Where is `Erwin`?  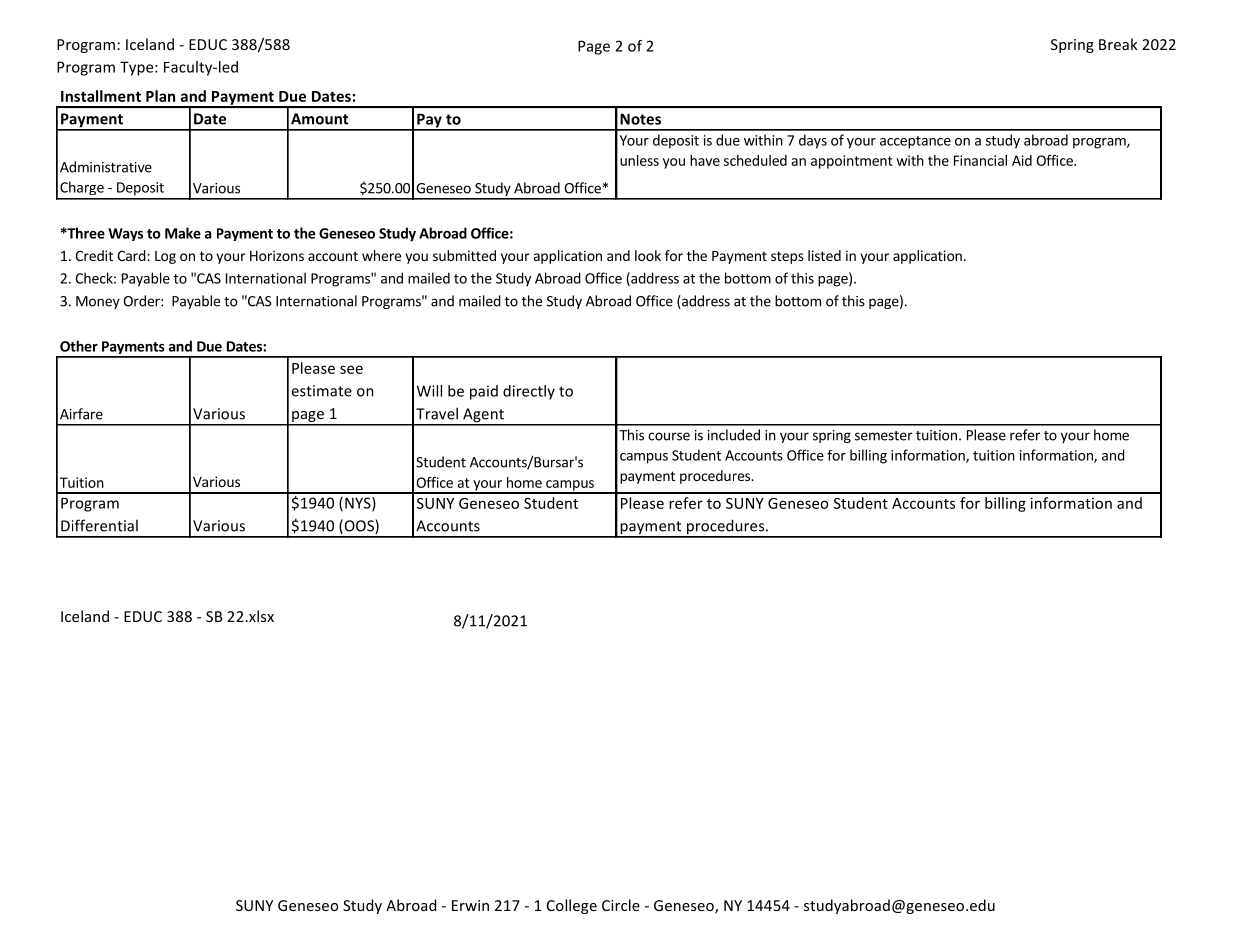
Erwin is located at coordinates (470, 905).
